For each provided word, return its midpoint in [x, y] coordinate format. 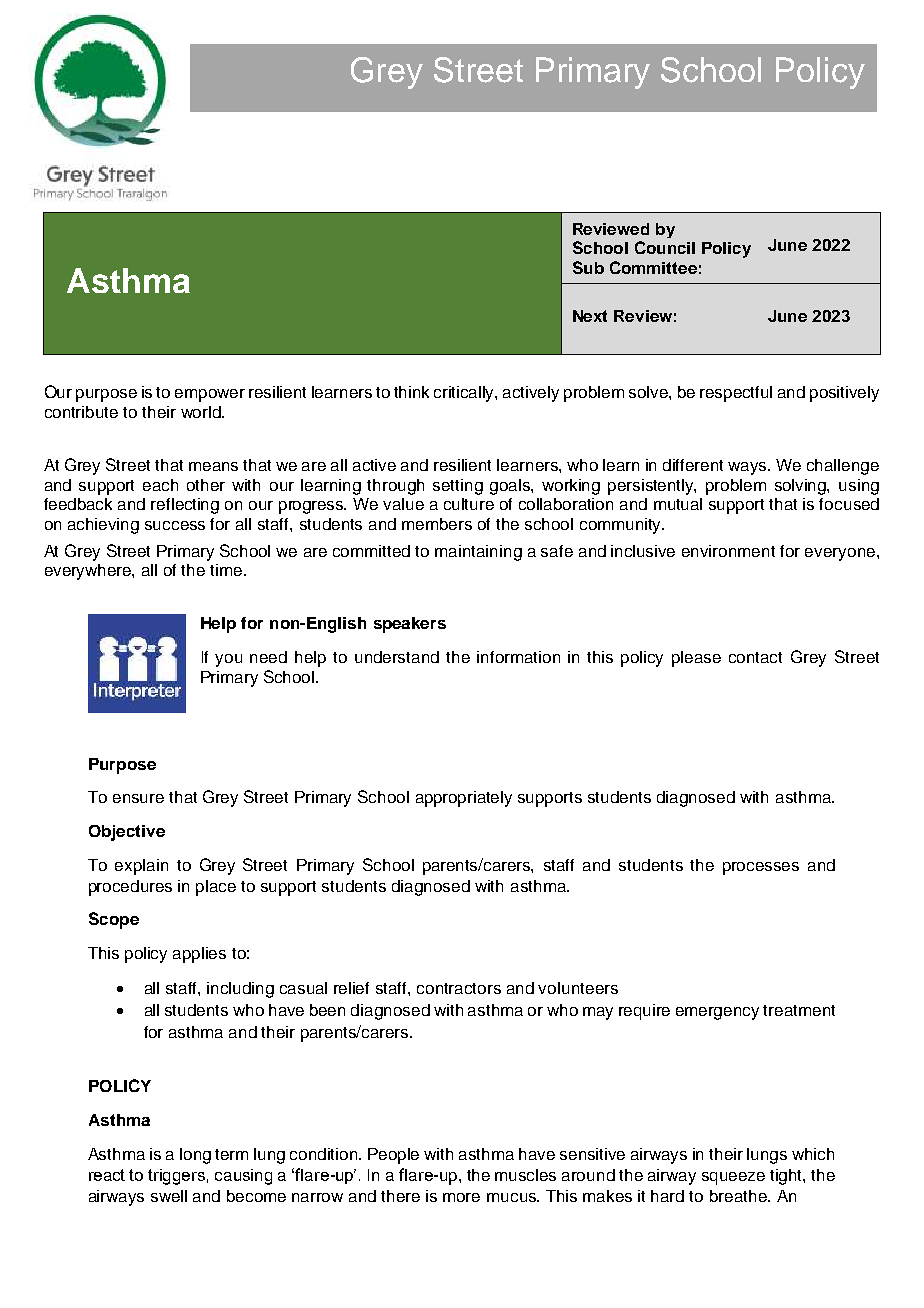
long [195, 1156]
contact [755, 657]
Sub [588, 267]
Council [665, 247]
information [518, 657]
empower [210, 395]
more [461, 1197]
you [228, 660]
